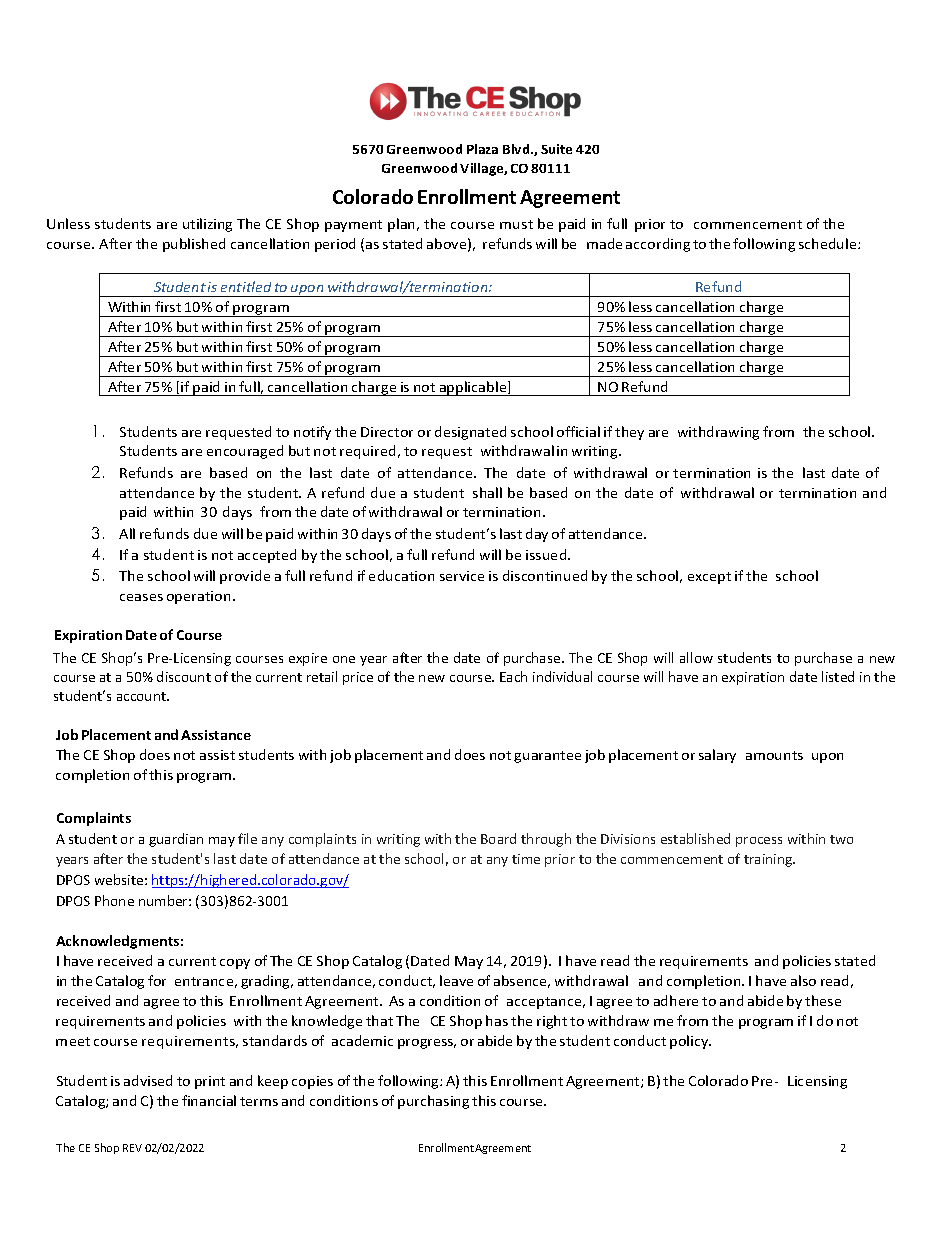  Describe the element at coordinates (209, 1100) in the screenshot. I see `financial` at that location.
